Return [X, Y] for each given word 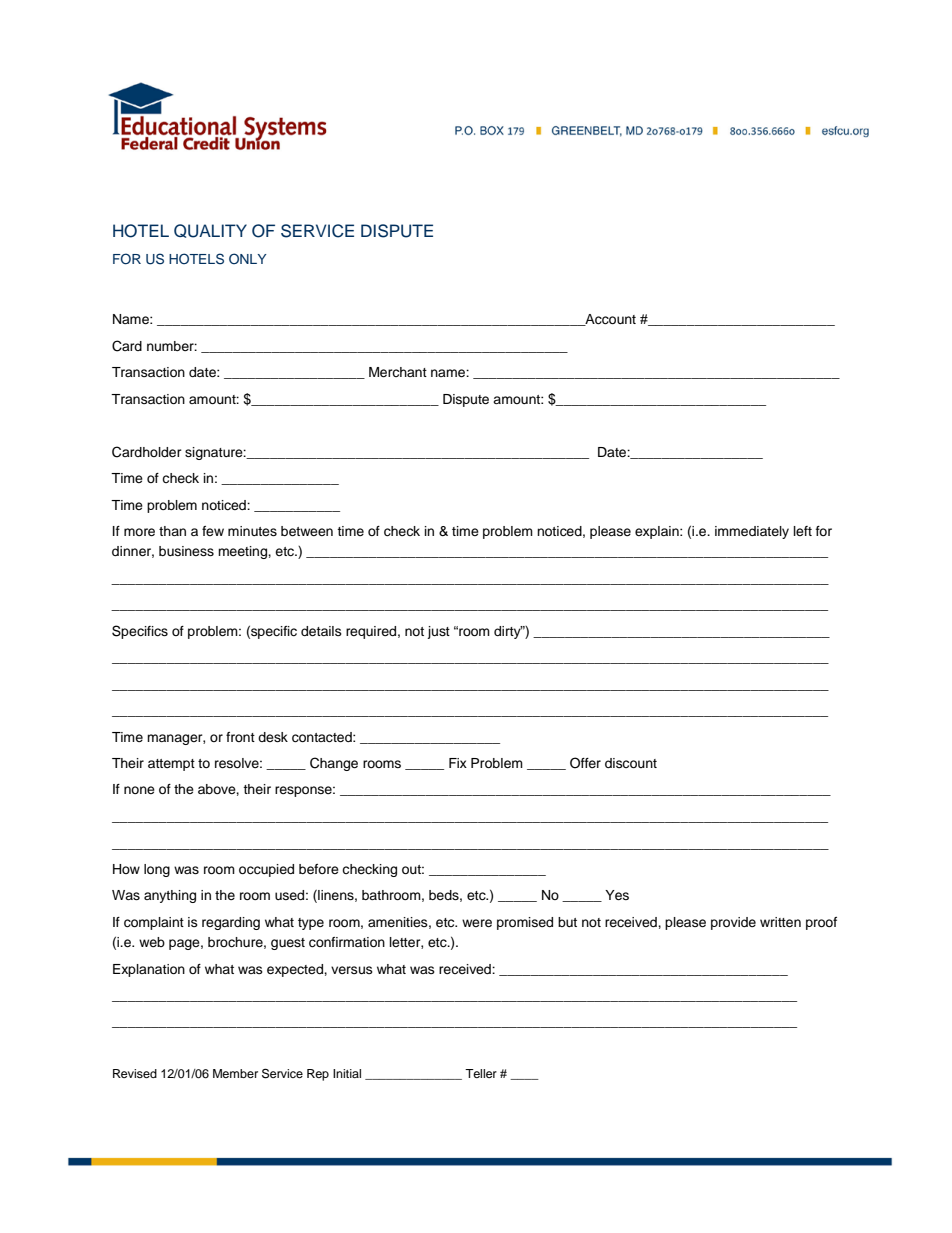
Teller [481, 1073]
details [321, 631]
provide [733, 923]
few [213, 531]
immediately [752, 532]
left [803, 531]
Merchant [398, 372]
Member [235, 1073]
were [477, 923]
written [780, 922]
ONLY [248, 258]
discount [631, 763]
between [307, 531]
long [157, 870]
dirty [508, 632]
